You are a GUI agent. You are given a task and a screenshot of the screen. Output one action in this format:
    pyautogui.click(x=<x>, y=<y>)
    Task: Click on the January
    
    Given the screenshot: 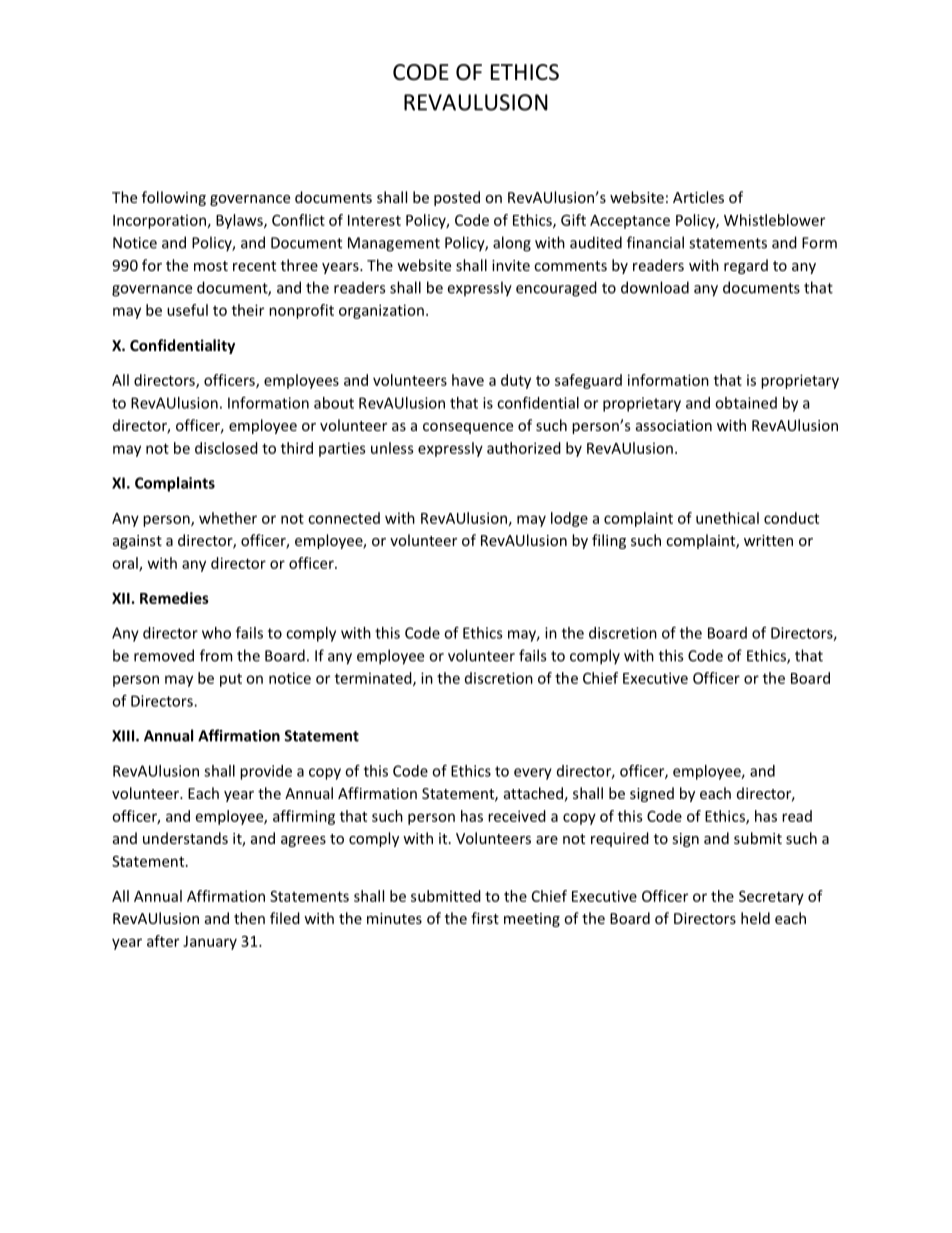 What is the action you would take?
    pyautogui.click(x=210, y=943)
